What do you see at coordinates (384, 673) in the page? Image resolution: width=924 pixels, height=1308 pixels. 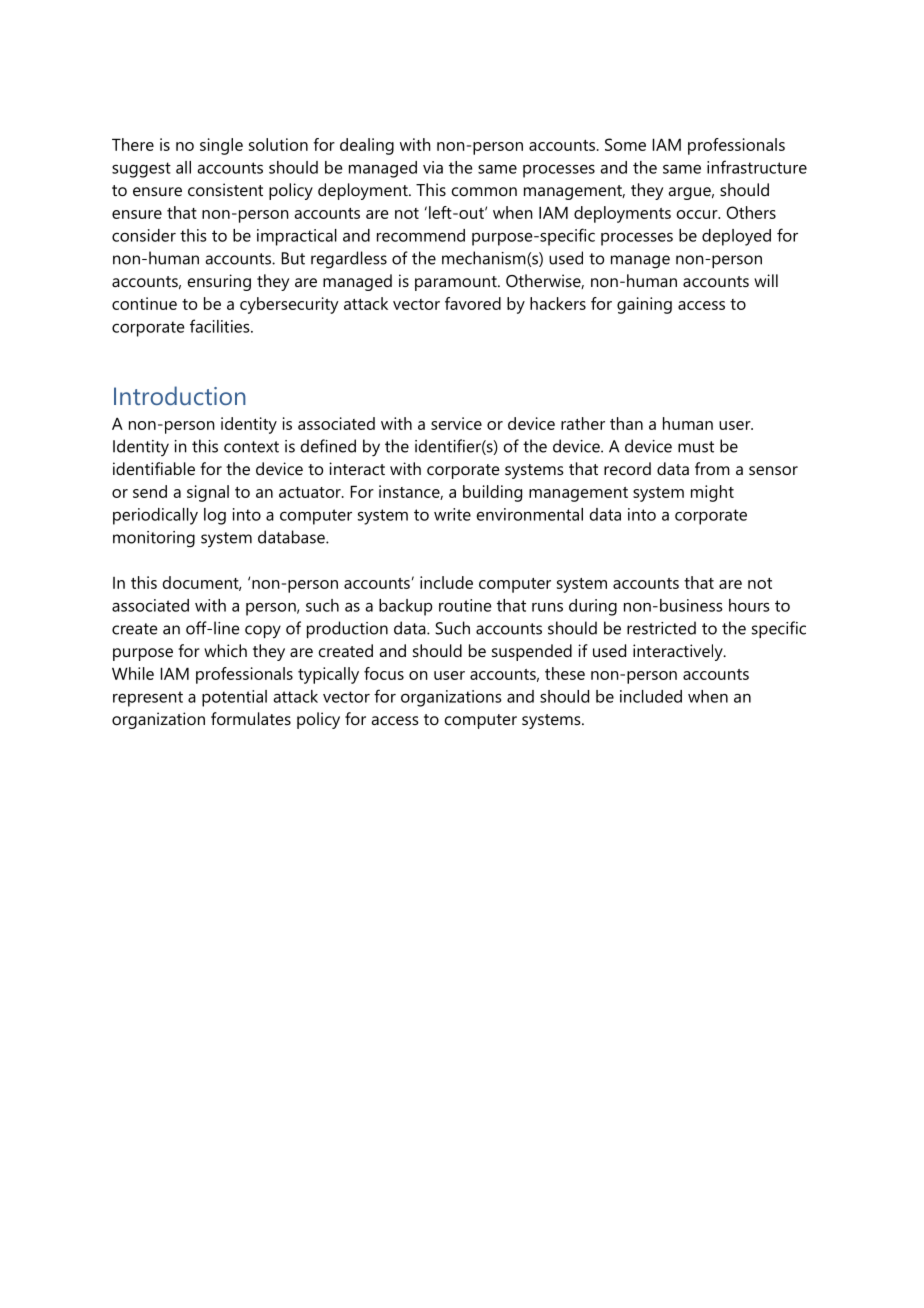 I see `focus` at bounding box center [384, 673].
